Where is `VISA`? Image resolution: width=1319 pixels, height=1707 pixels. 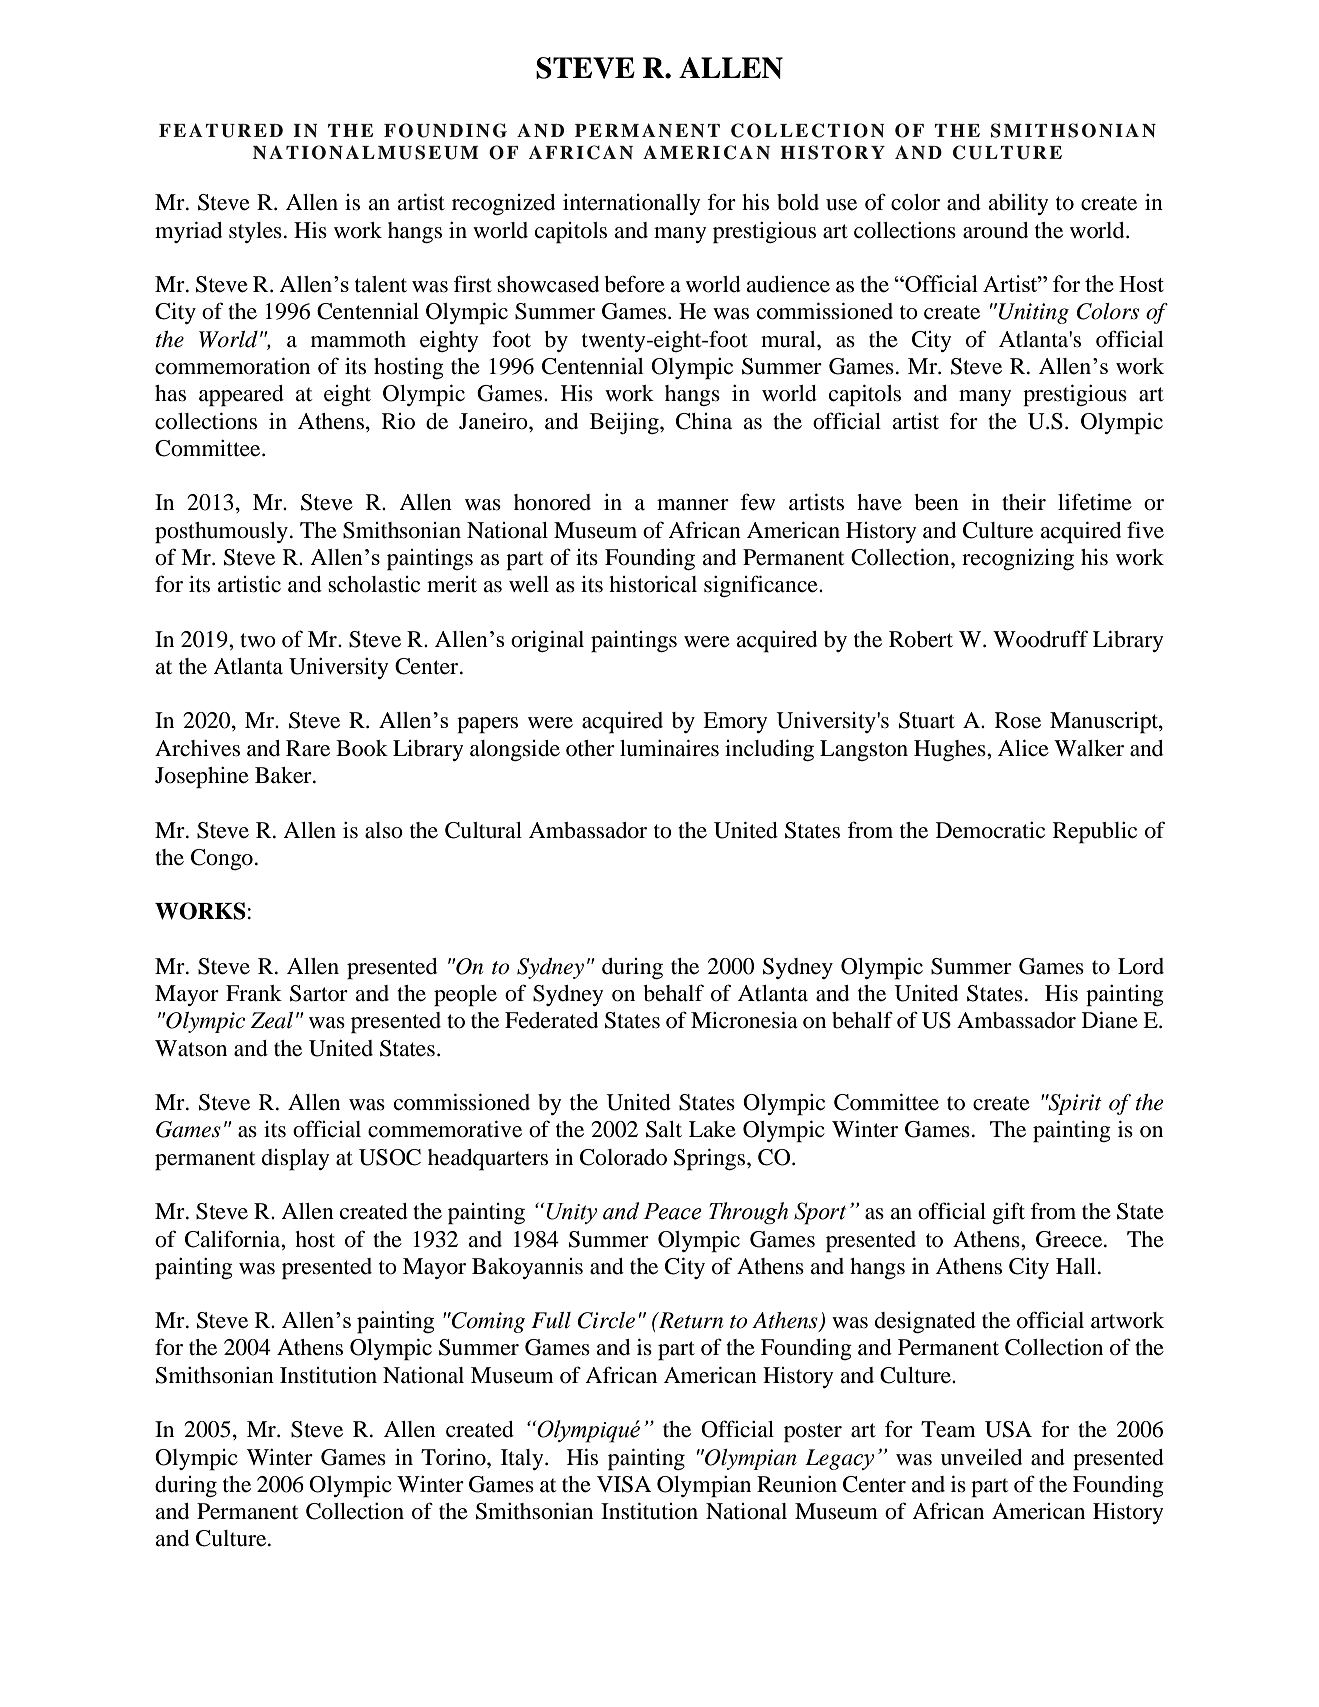
VISA is located at coordinates (624, 1484).
